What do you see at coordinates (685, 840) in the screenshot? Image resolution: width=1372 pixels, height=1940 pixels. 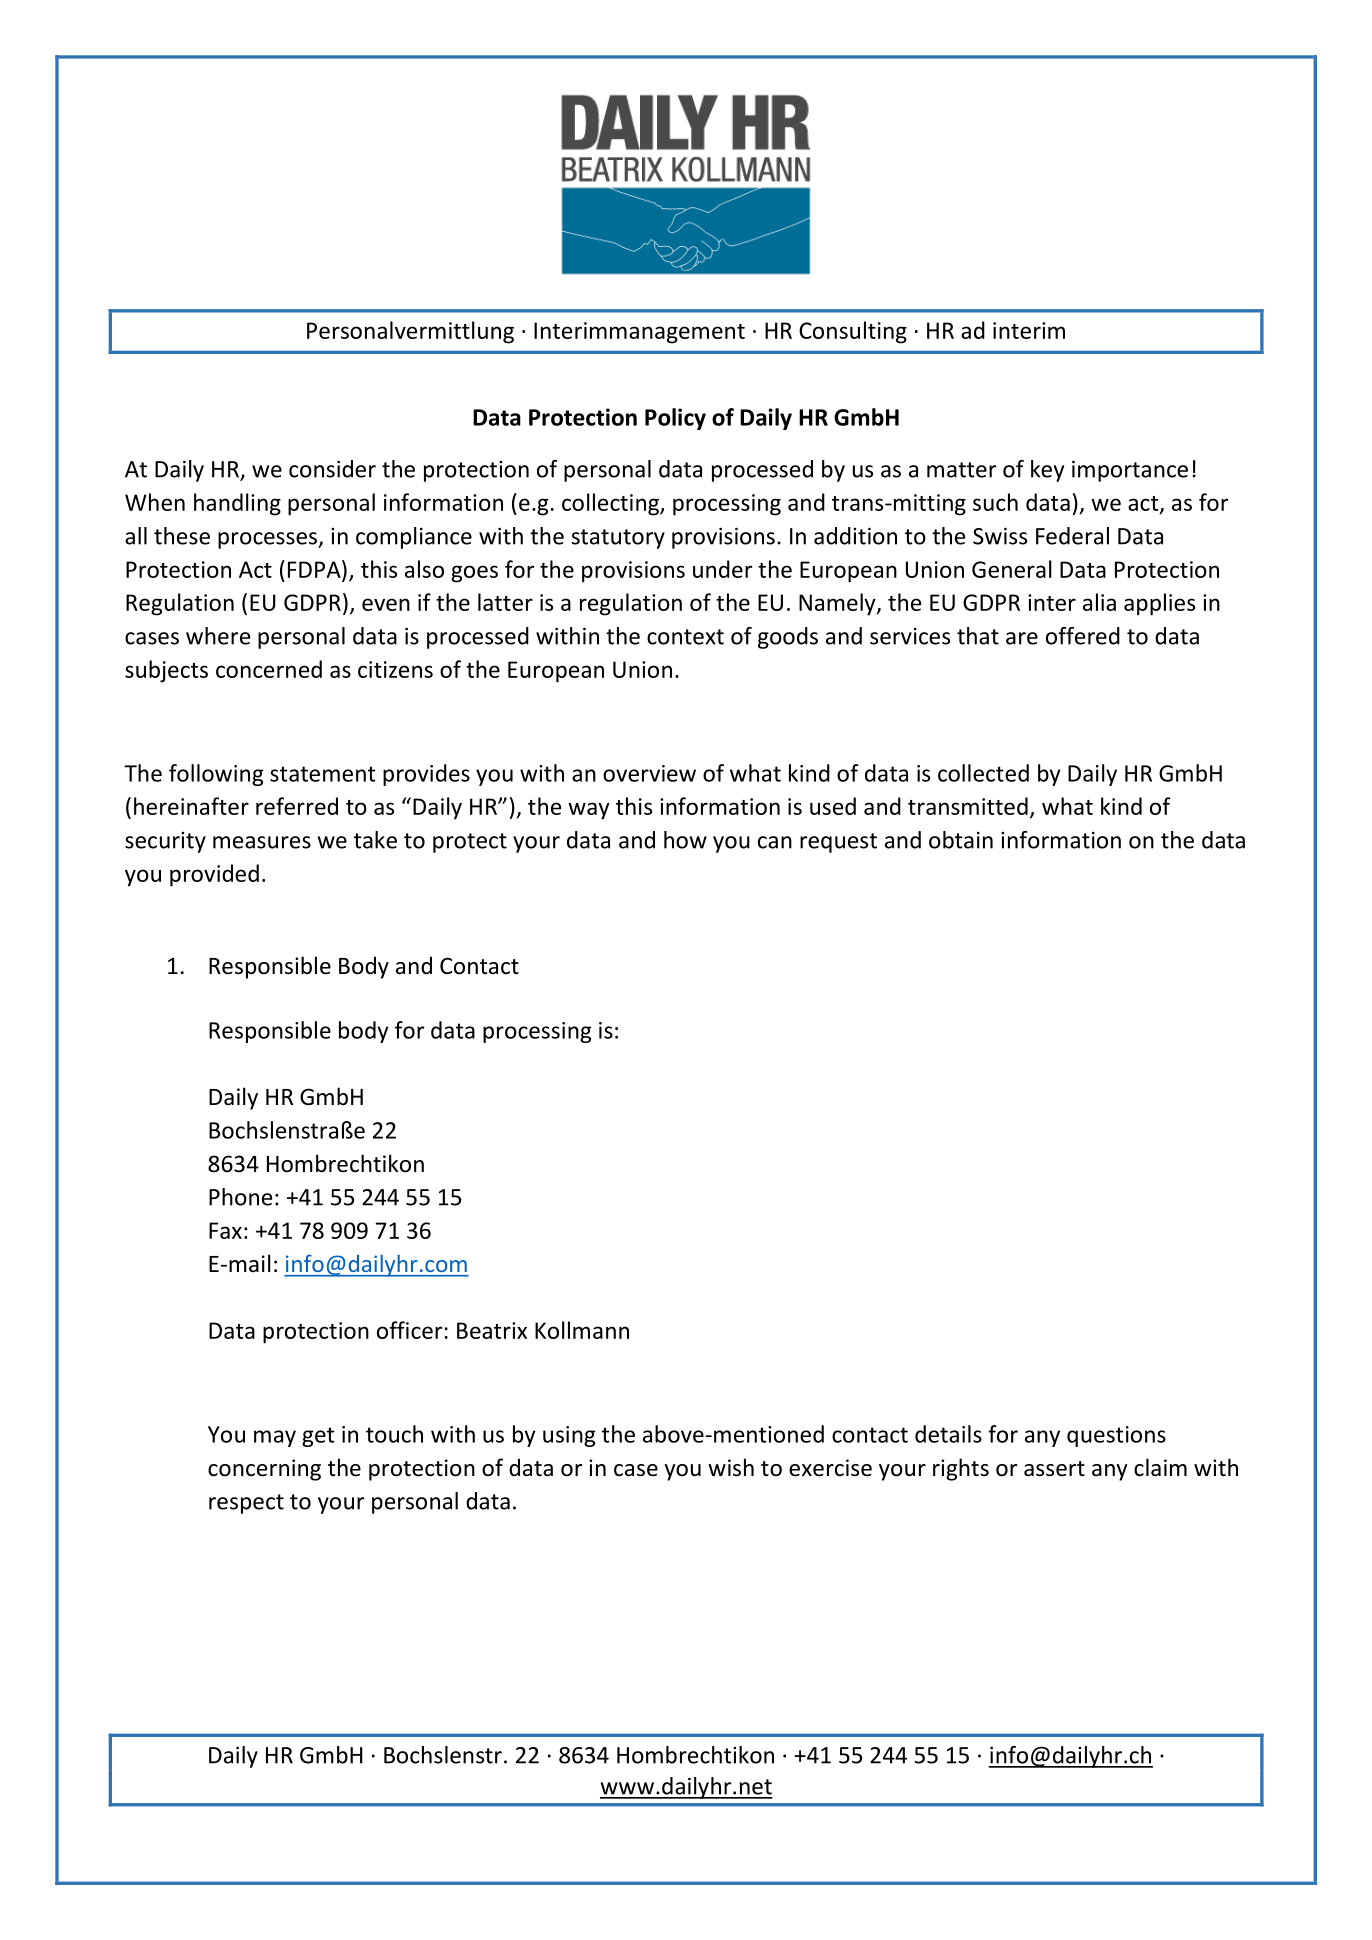 I see `how` at bounding box center [685, 840].
